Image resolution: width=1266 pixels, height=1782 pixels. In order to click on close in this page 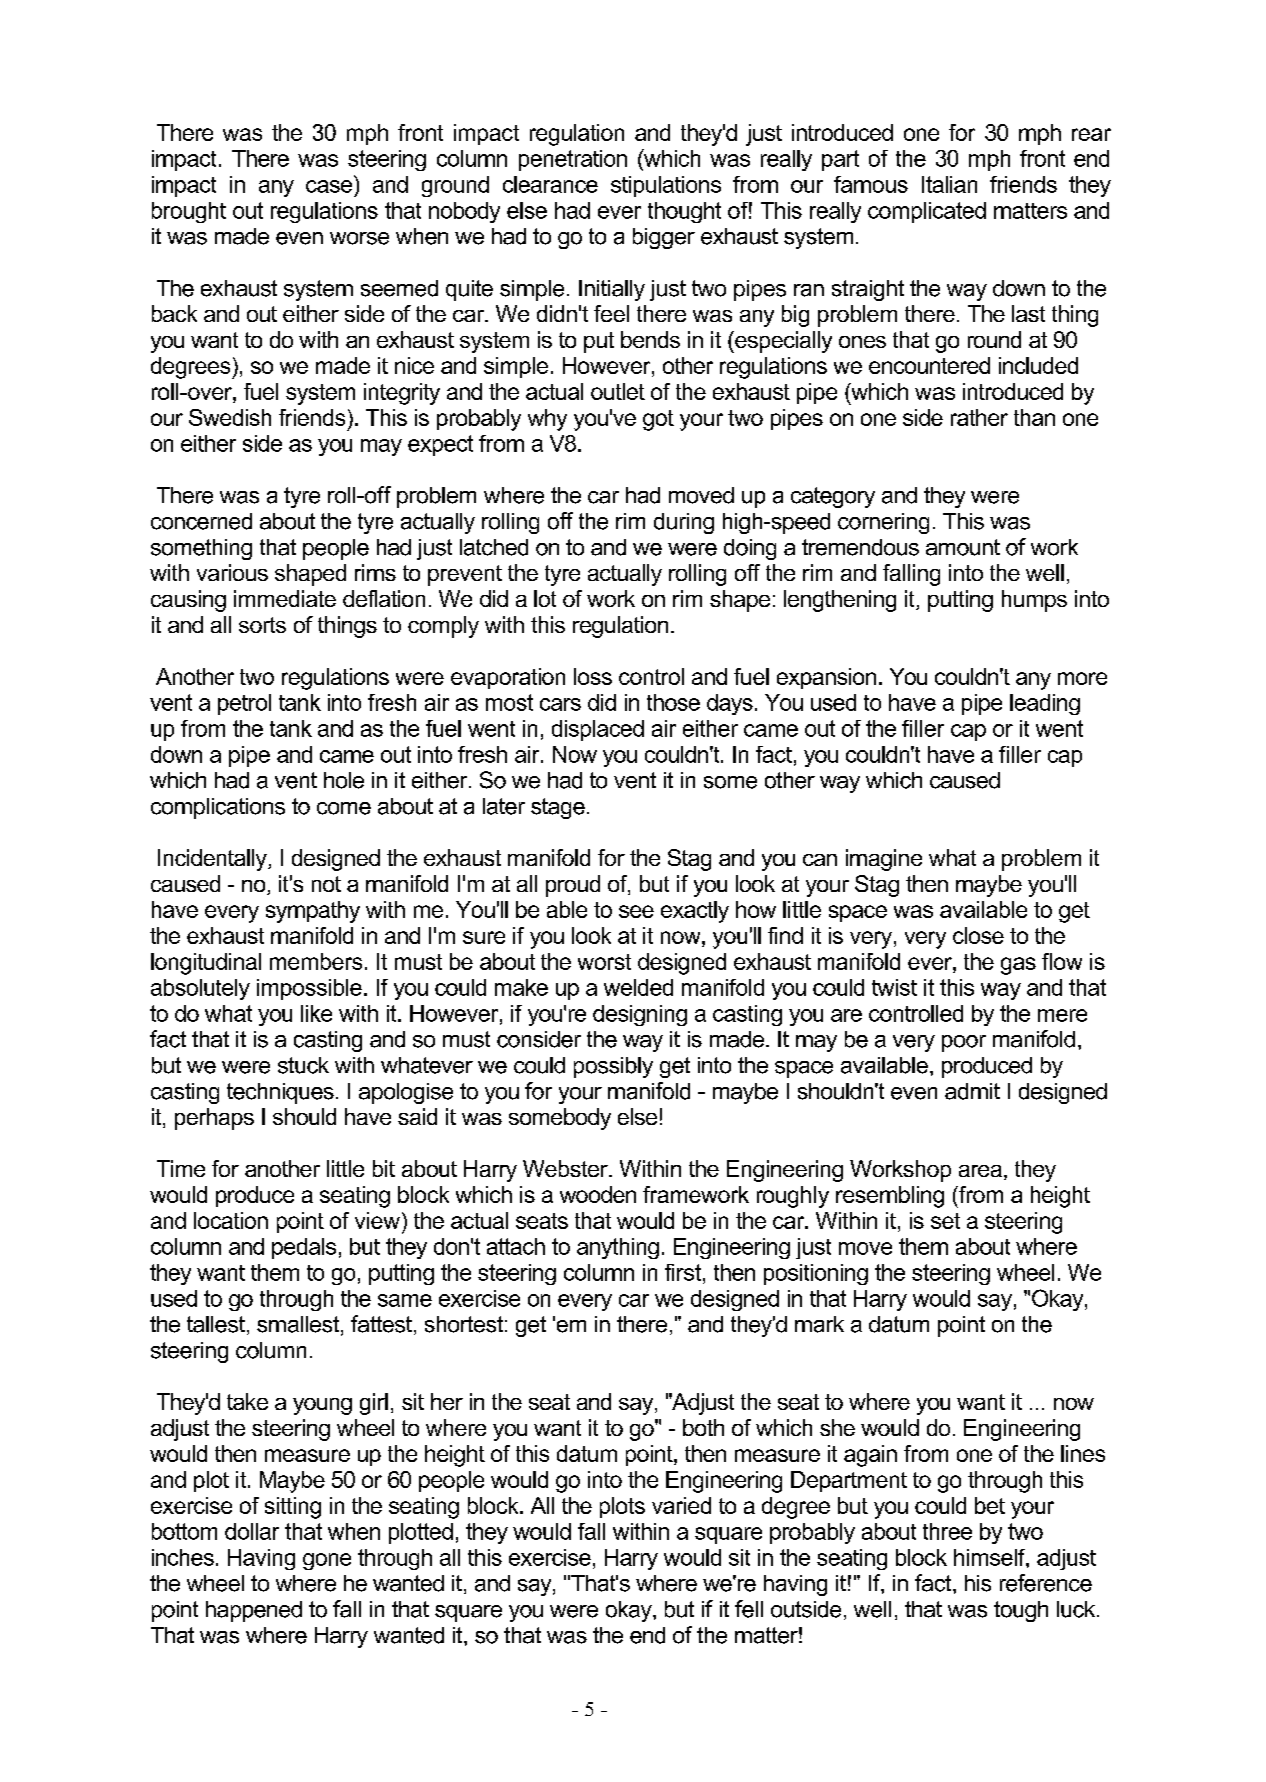, I will do `click(978, 935)`.
